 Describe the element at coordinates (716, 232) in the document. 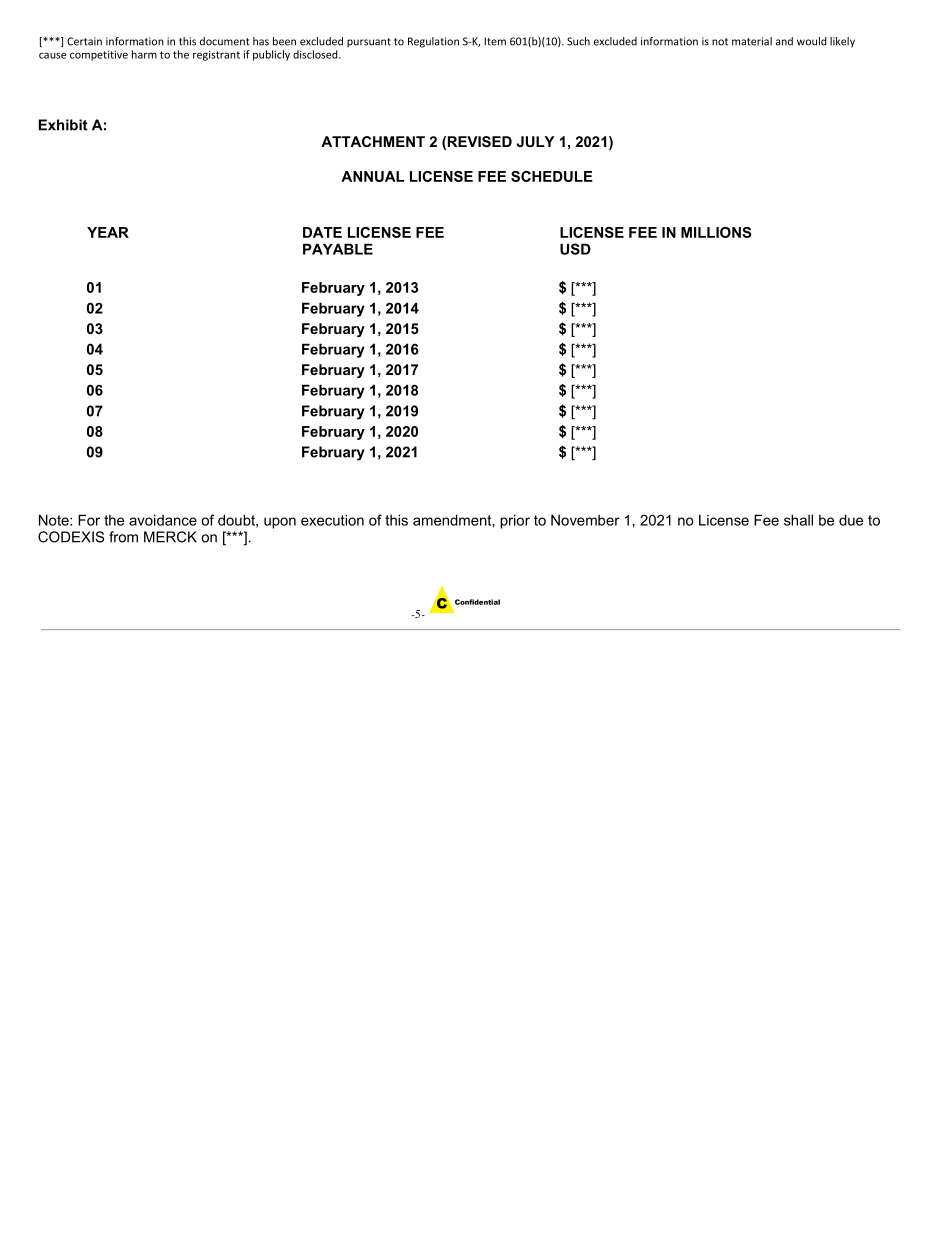

I see `MILLIONS` at that location.
